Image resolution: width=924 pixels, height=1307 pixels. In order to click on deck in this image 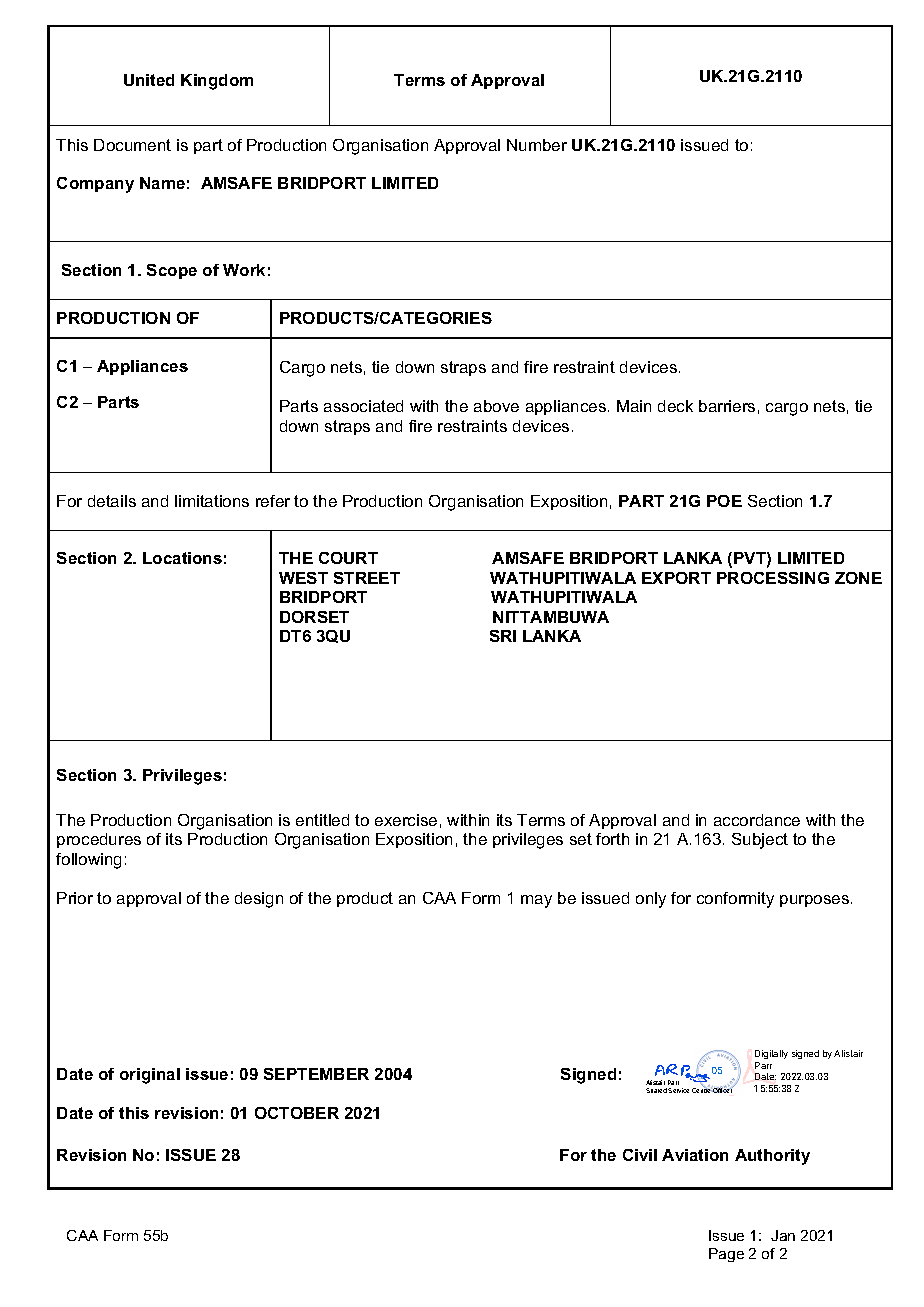, I will do `click(675, 406)`.
